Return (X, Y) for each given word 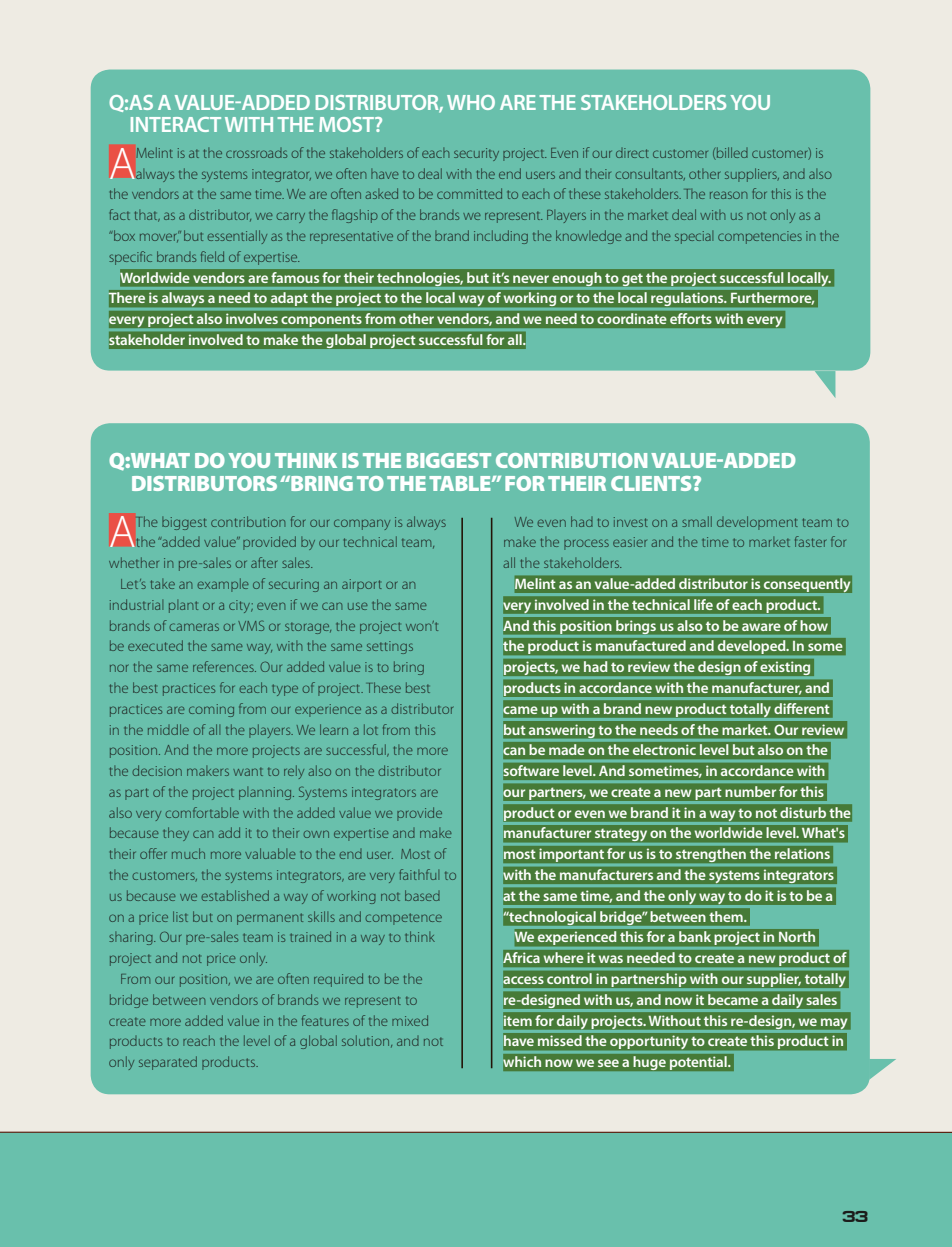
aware (761, 627)
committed (469, 193)
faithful (419, 874)
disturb (803, 812)
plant (183, 606)
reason (728, 195)
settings (390, 647)
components (321, 321)
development (757, 523)
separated (168, 1063)
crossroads (256, 153)
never (531, 279)
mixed (410, 1020)
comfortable (202, 812)
